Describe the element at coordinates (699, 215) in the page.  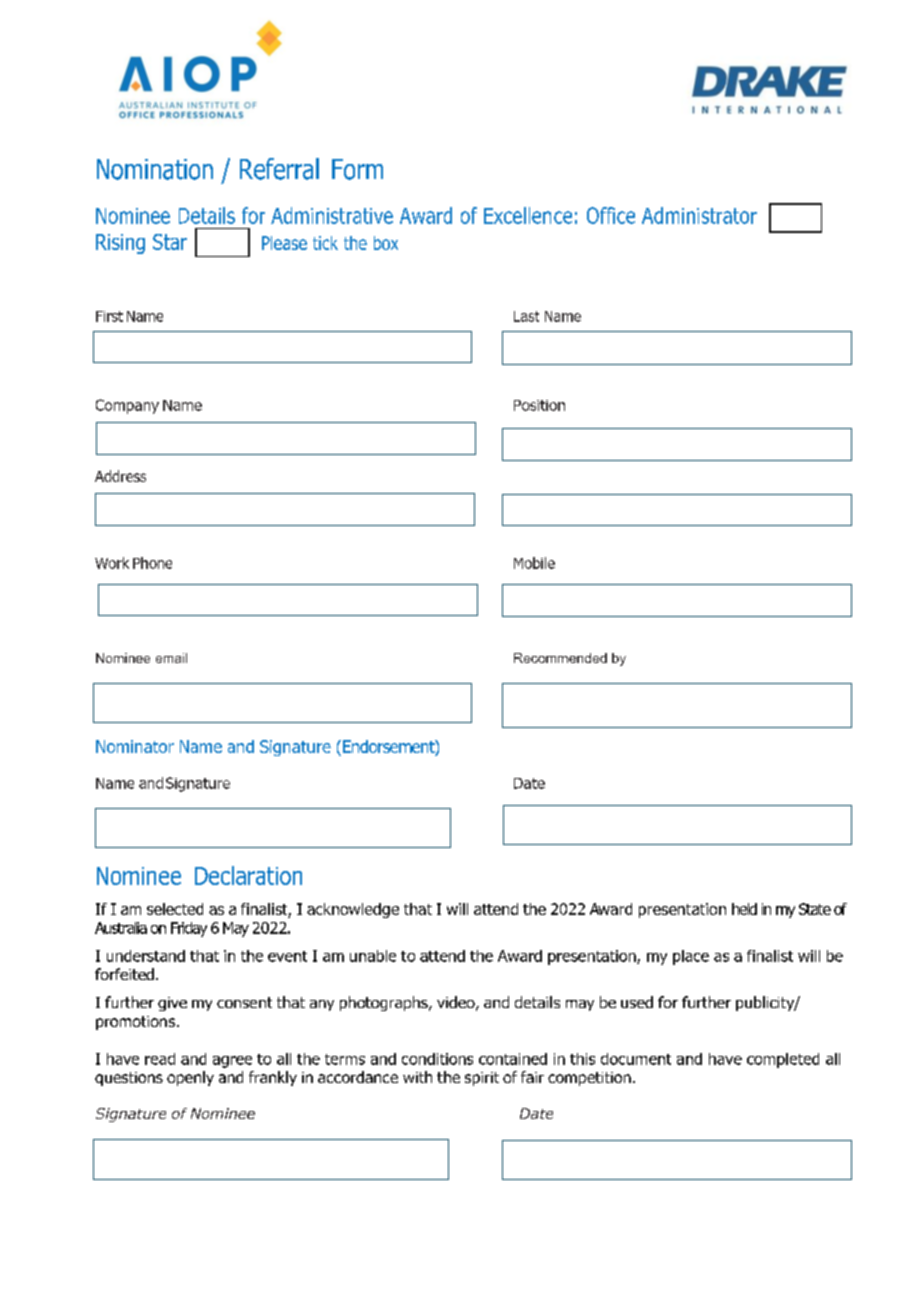
I see `Administrator` at that location.
